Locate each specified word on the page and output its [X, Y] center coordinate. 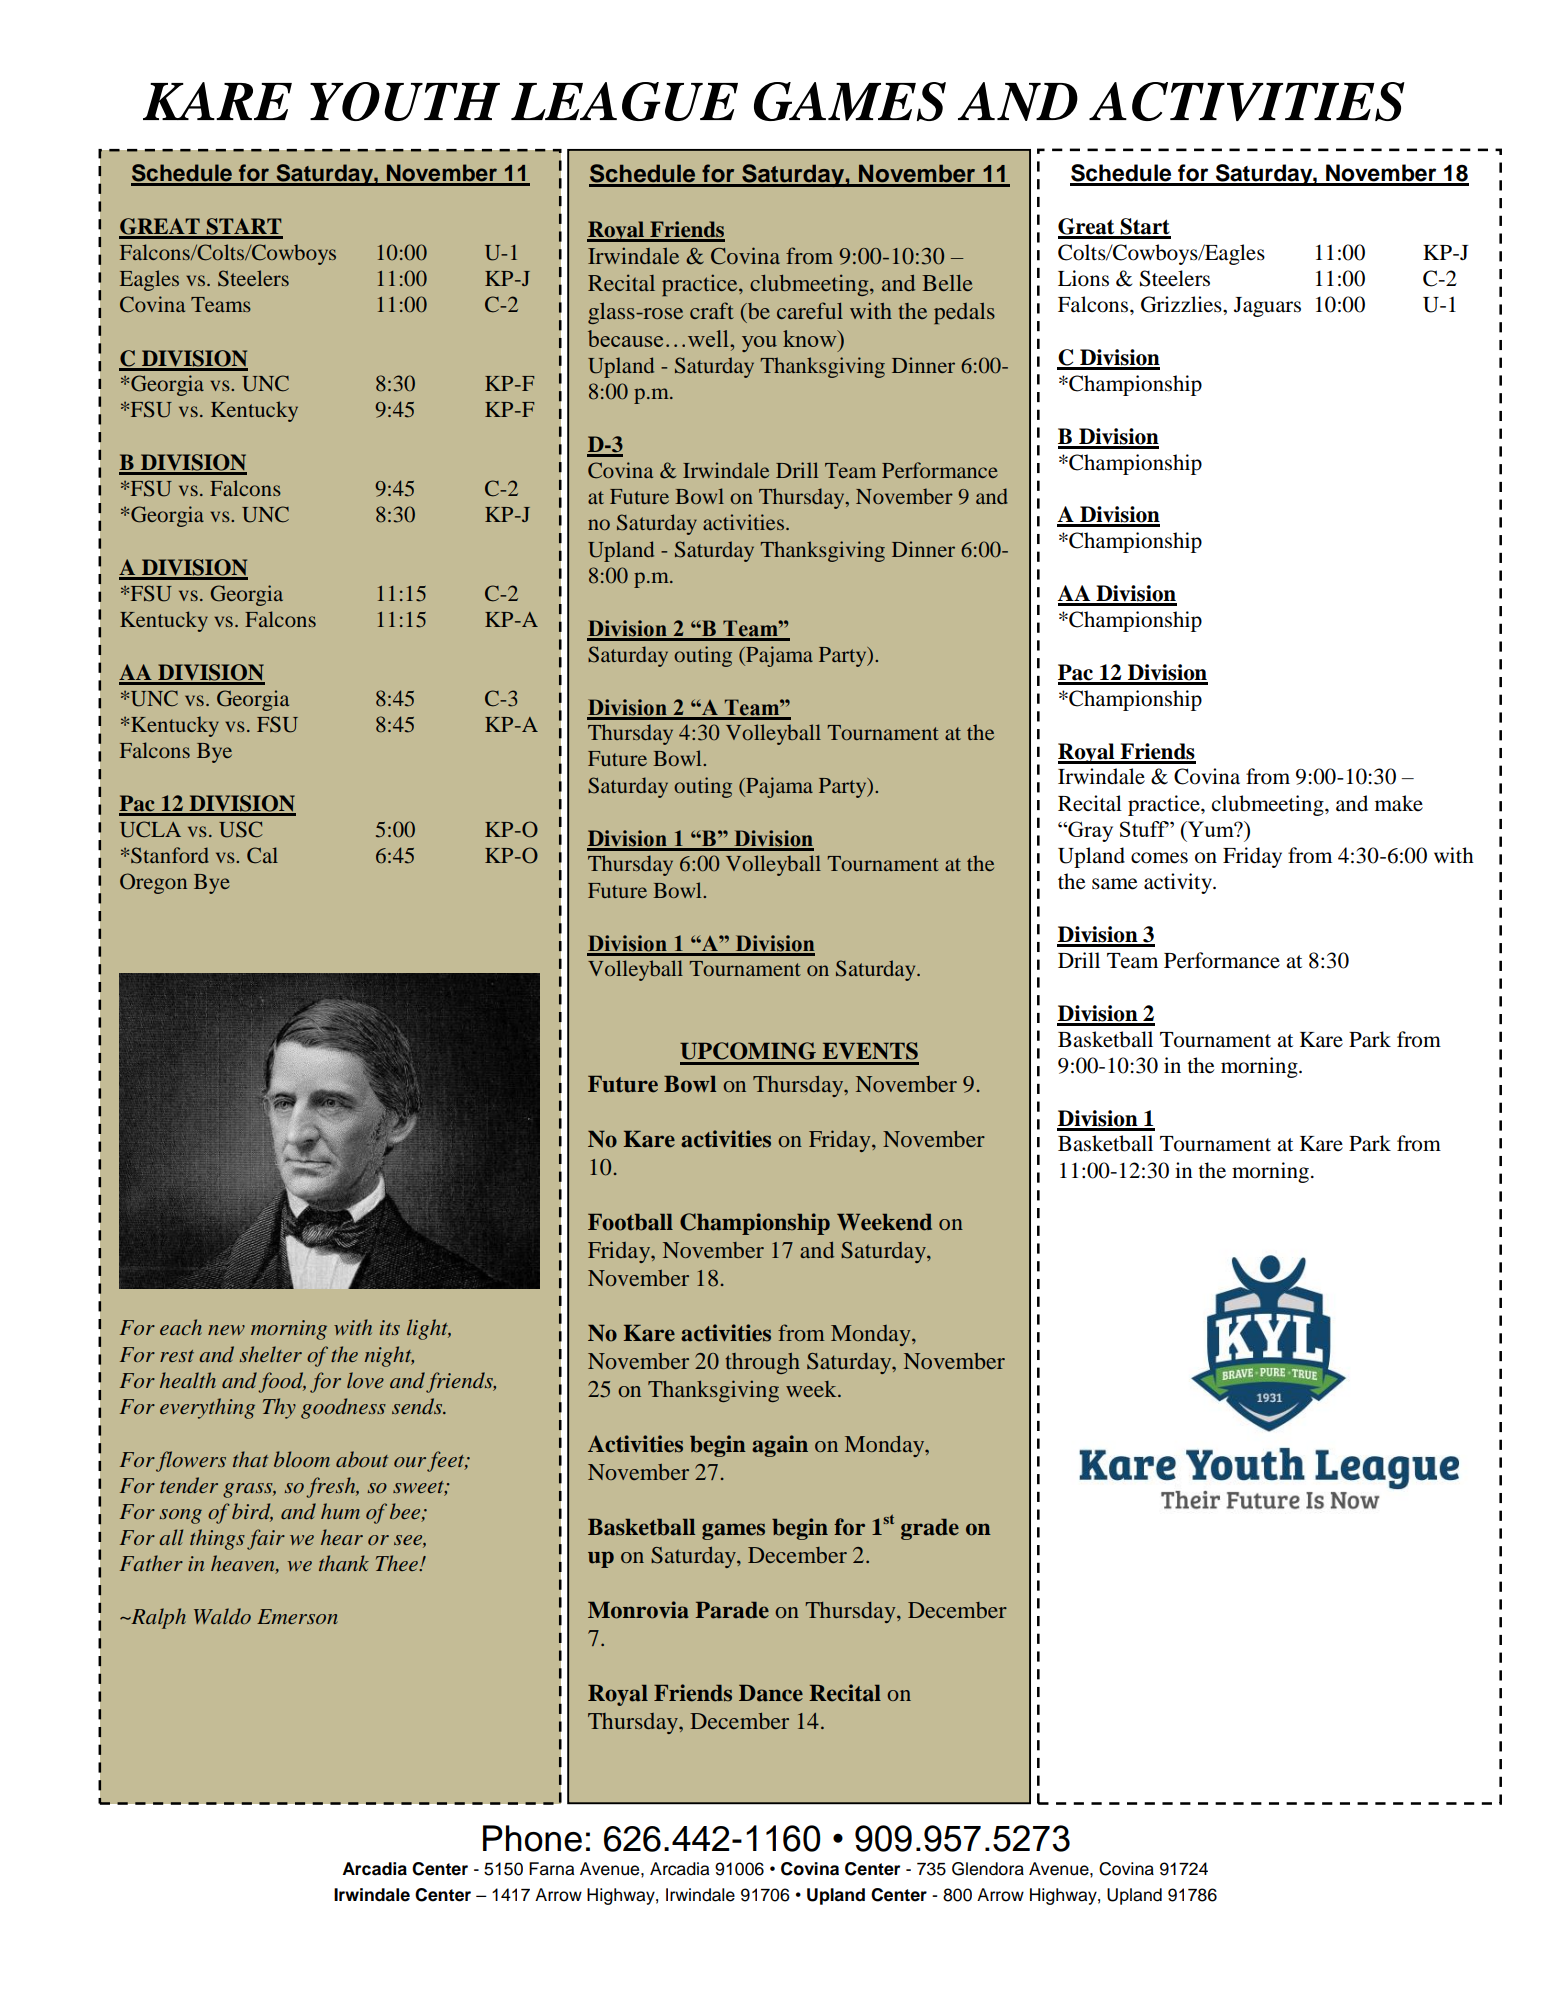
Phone [532, 1838]
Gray [1089, 831]
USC [241, 829]
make [1399, 803]
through [762, 1363]
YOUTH [405, 101]
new [226, 1330]
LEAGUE [624, 101]
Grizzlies [1182, 304]
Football [630, 1222]
